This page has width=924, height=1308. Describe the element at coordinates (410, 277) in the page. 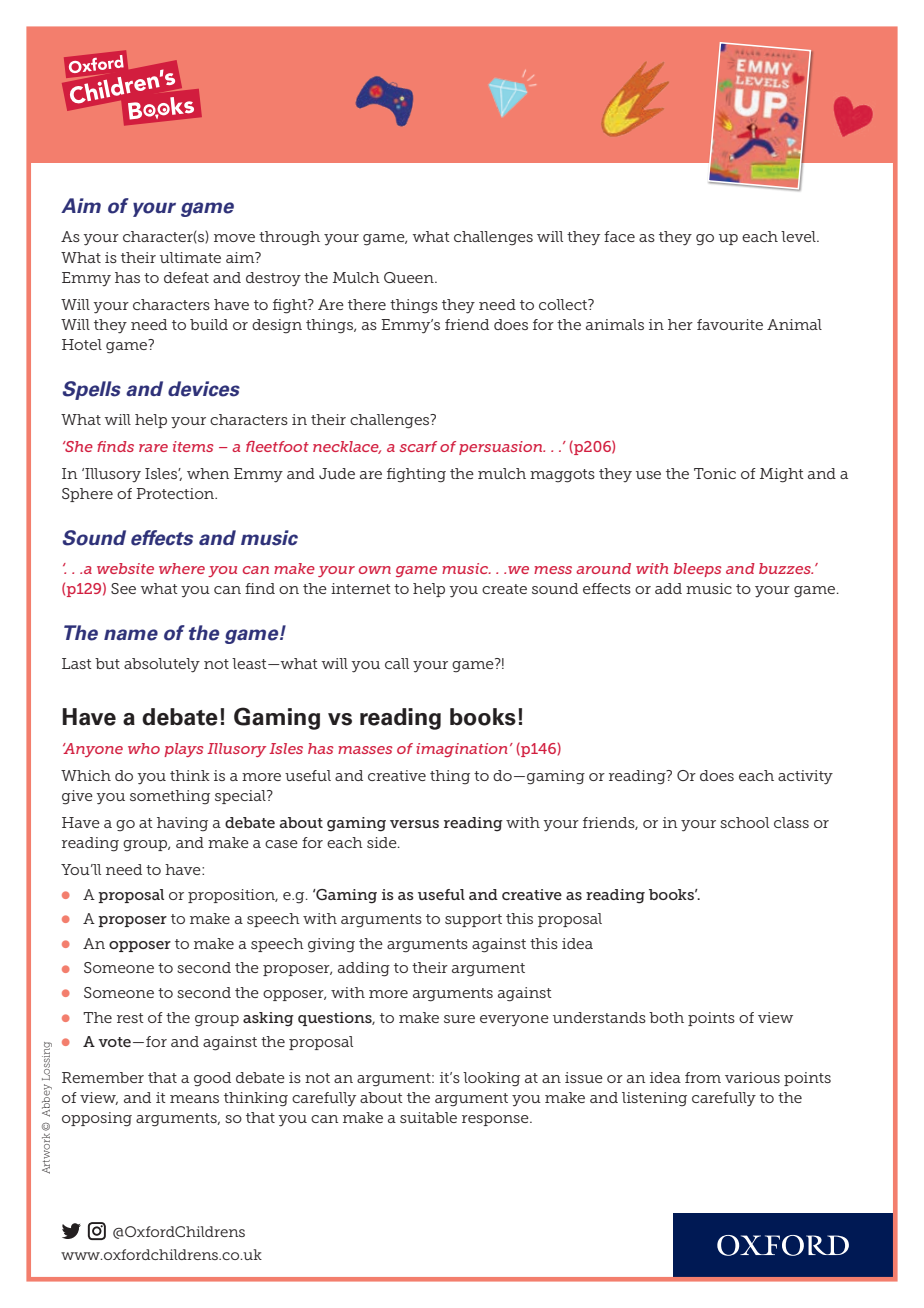

I see `Queen` at that location.
